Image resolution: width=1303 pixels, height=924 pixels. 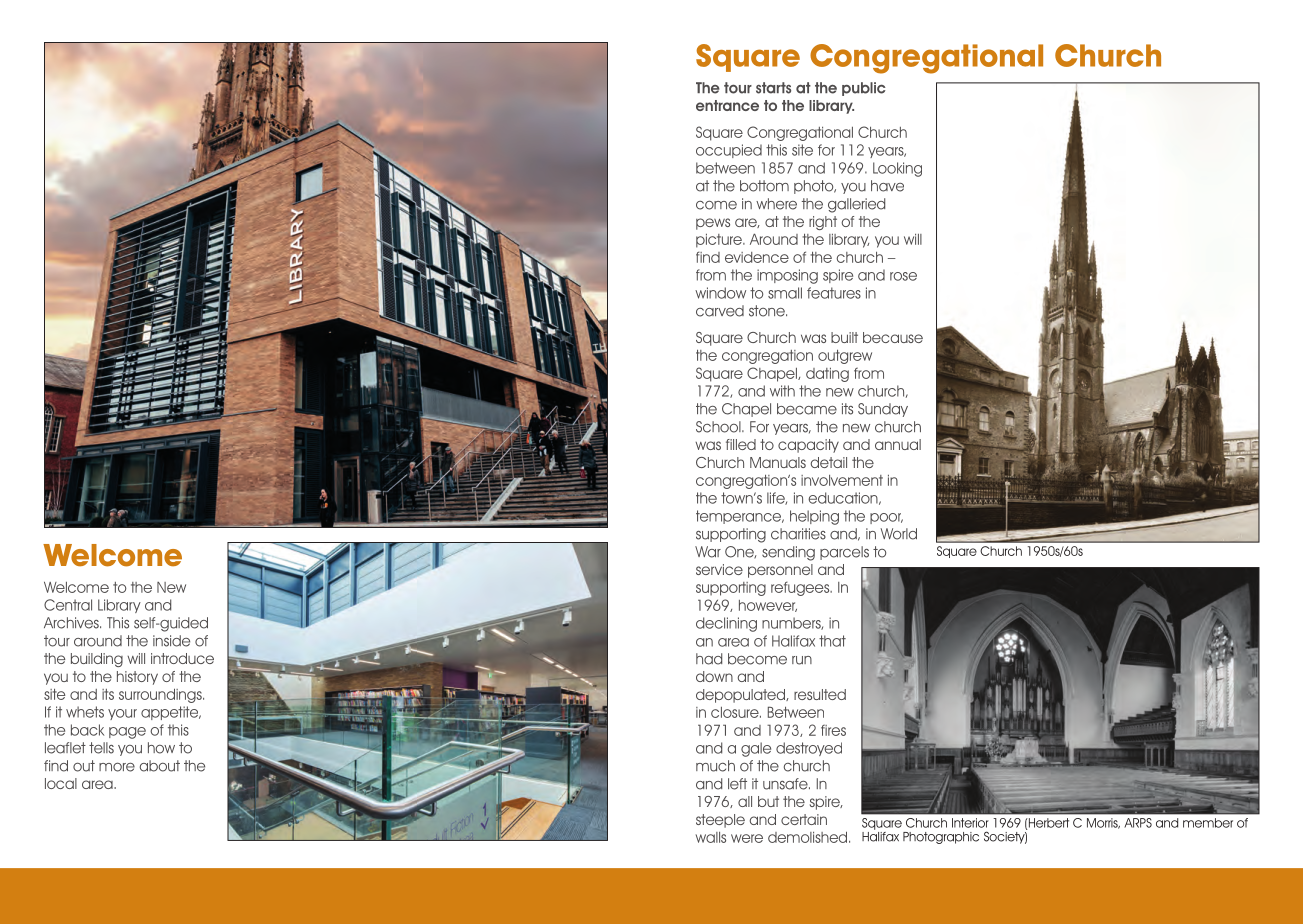 What do you see at coordinates (171, 641) in the screenshot?
I see `inside` at bounding box center [171, 641].
